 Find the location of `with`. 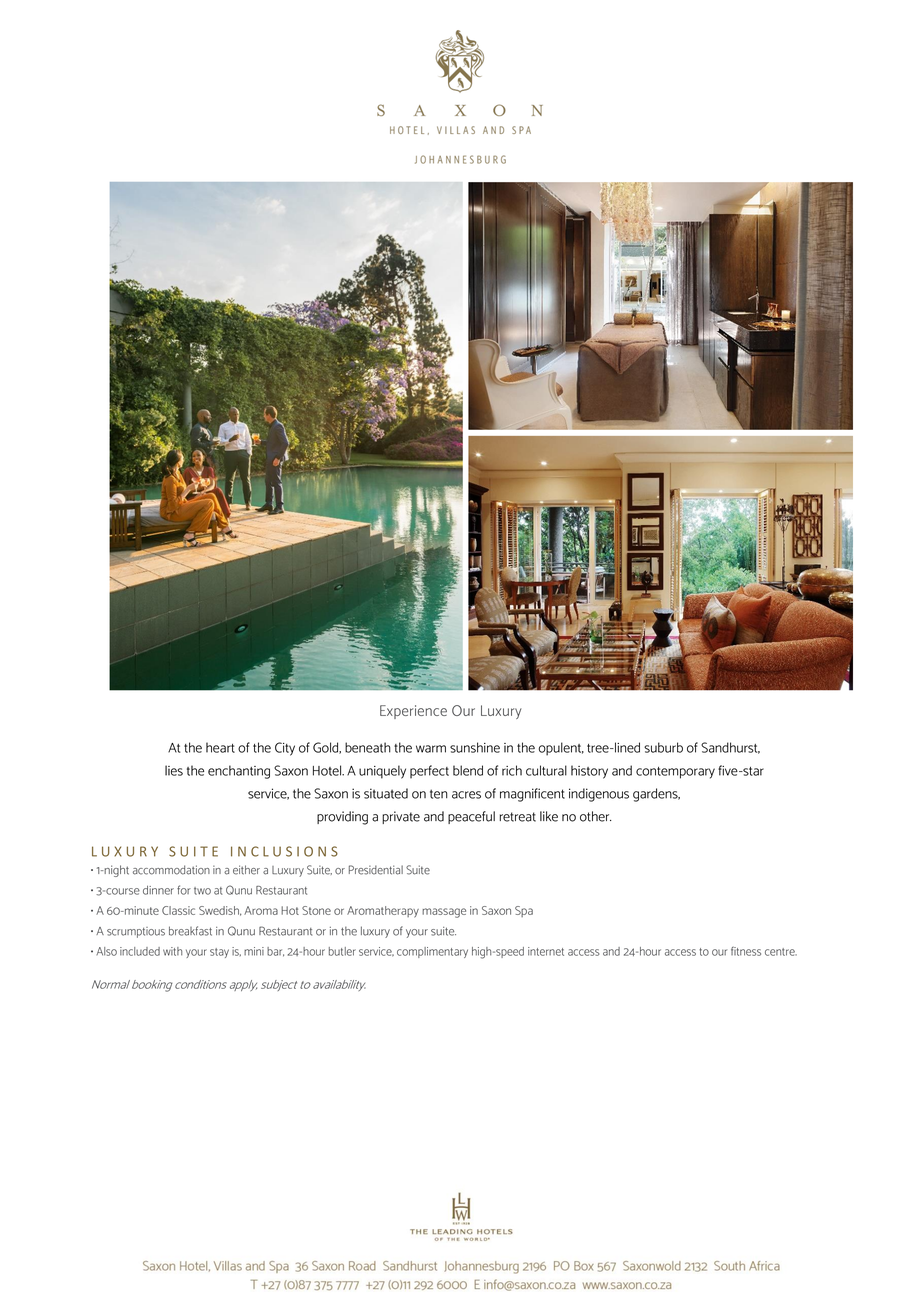

with is located at coordinates (172, 951).
